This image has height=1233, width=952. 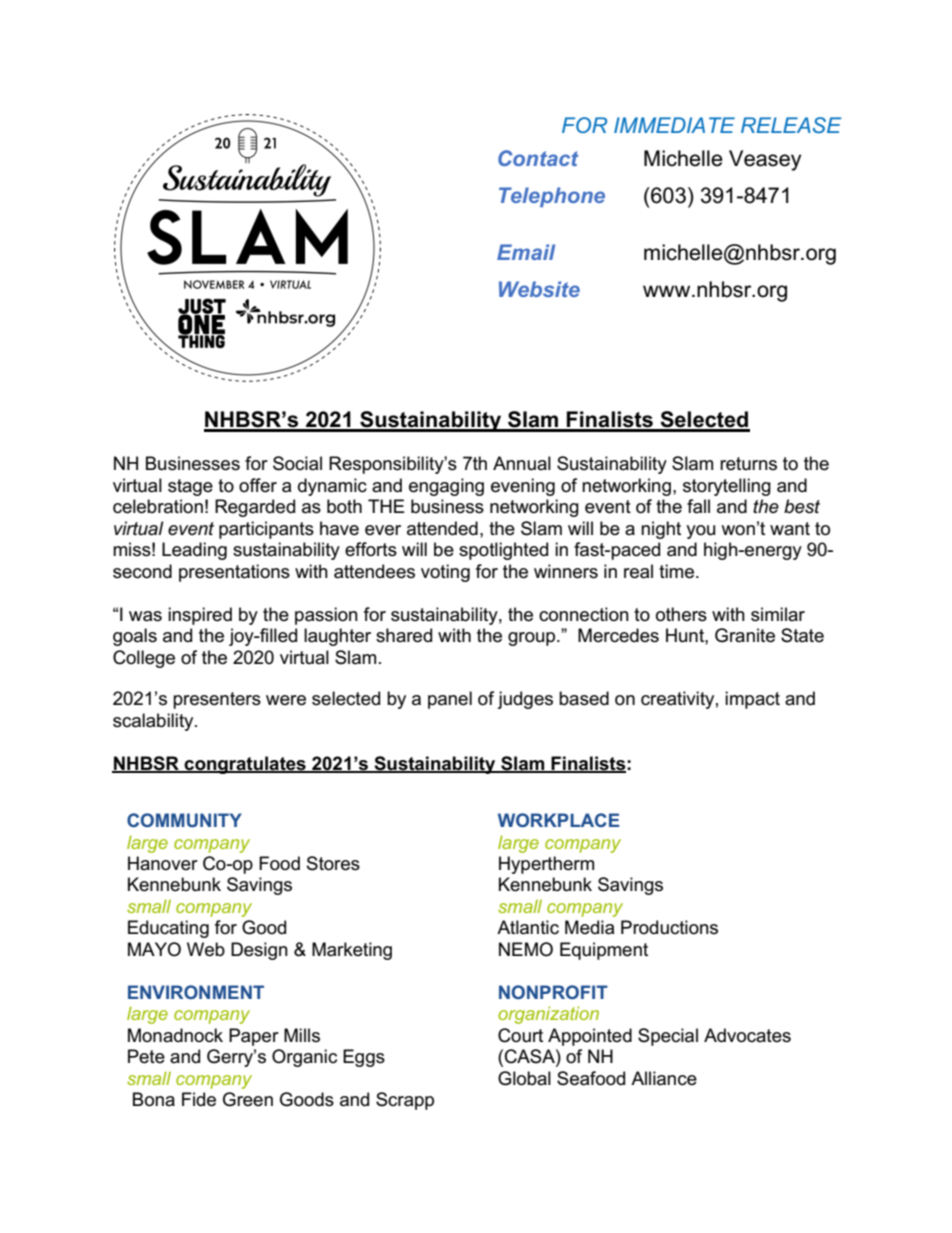 I want to click on Fide, so click(x=199, y=1099).
